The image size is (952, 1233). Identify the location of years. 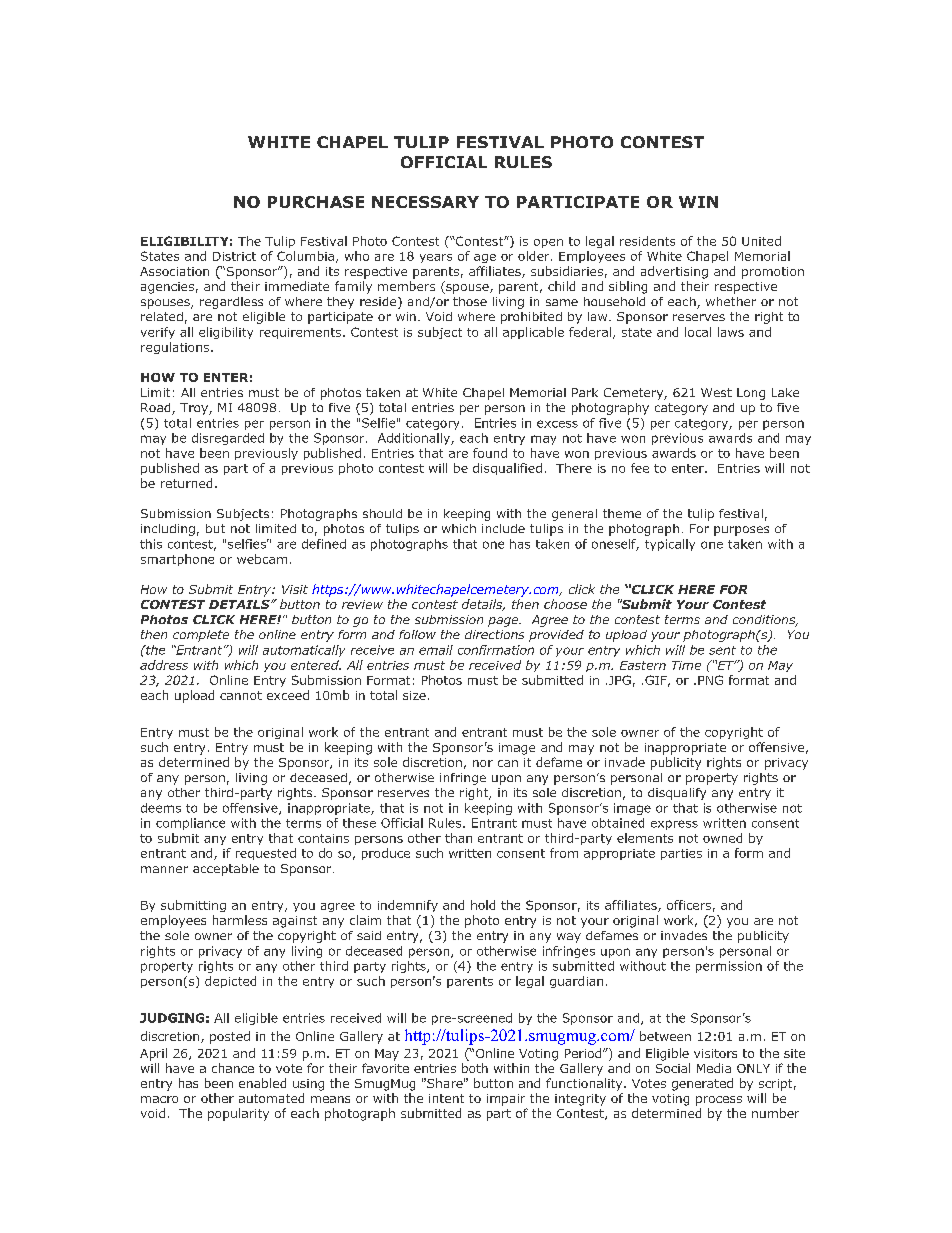
(436, 258).
